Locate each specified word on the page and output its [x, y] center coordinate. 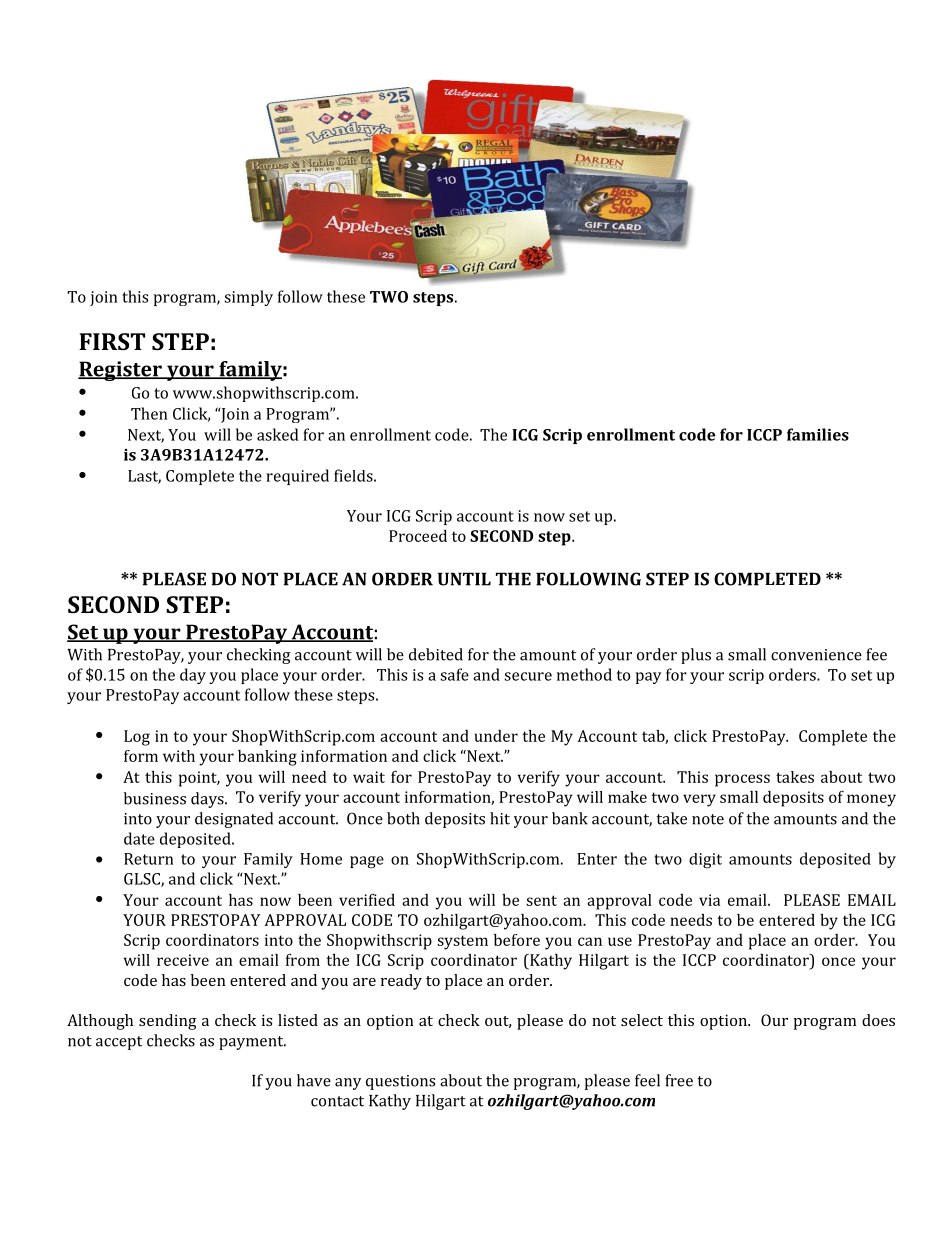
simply [248, 298]
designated [234, 820]
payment [252, 1043]
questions [400, 1082]
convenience [816, 655]
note [708, 819]
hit [500, 818]
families [818, 434]
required [297, 477]
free [679, 1080]
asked [278, 434]
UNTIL [464, 579]
